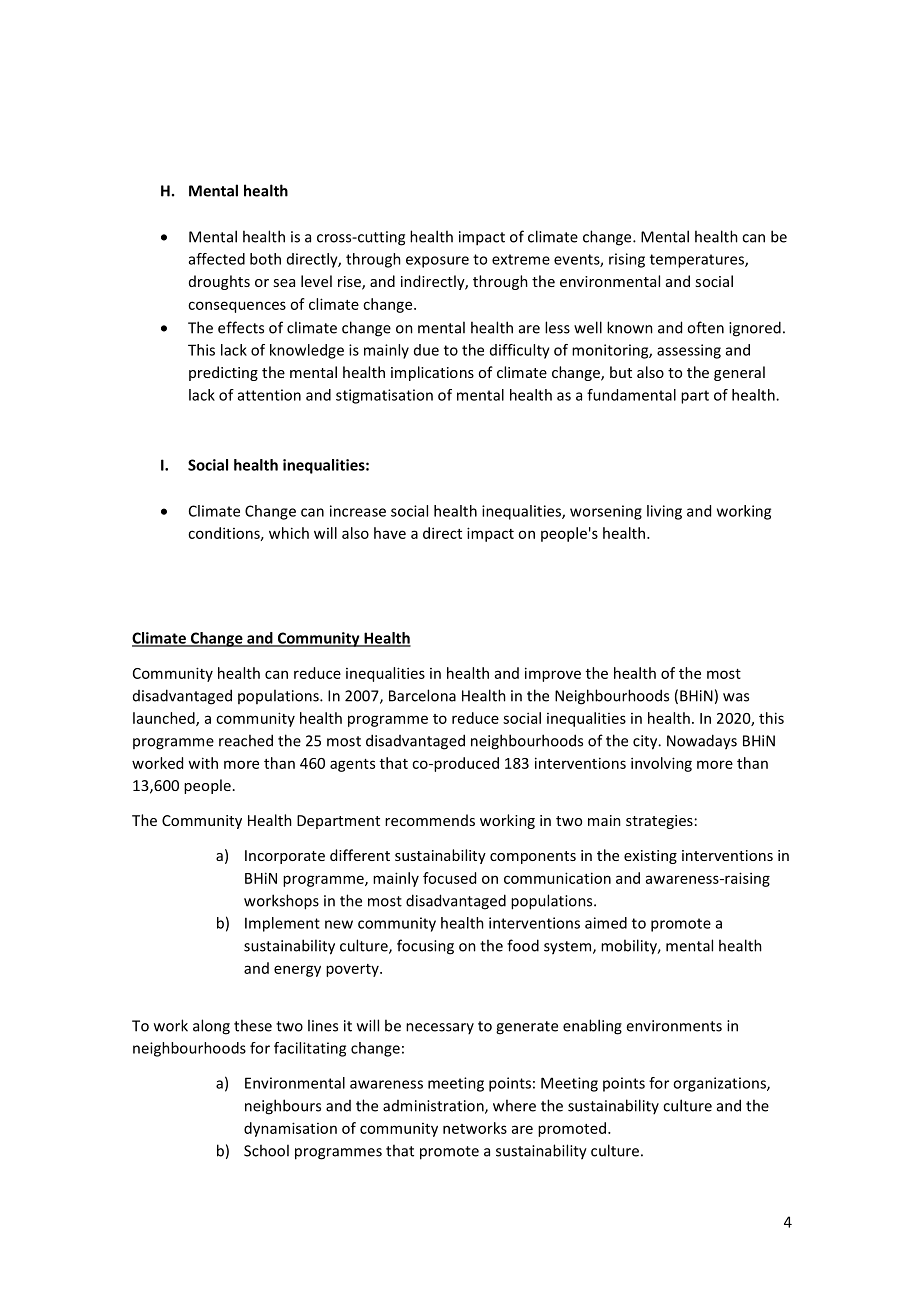 The width and height of the screenshot is (924, 1308). I want to click on recommends, so click(430, 820).
